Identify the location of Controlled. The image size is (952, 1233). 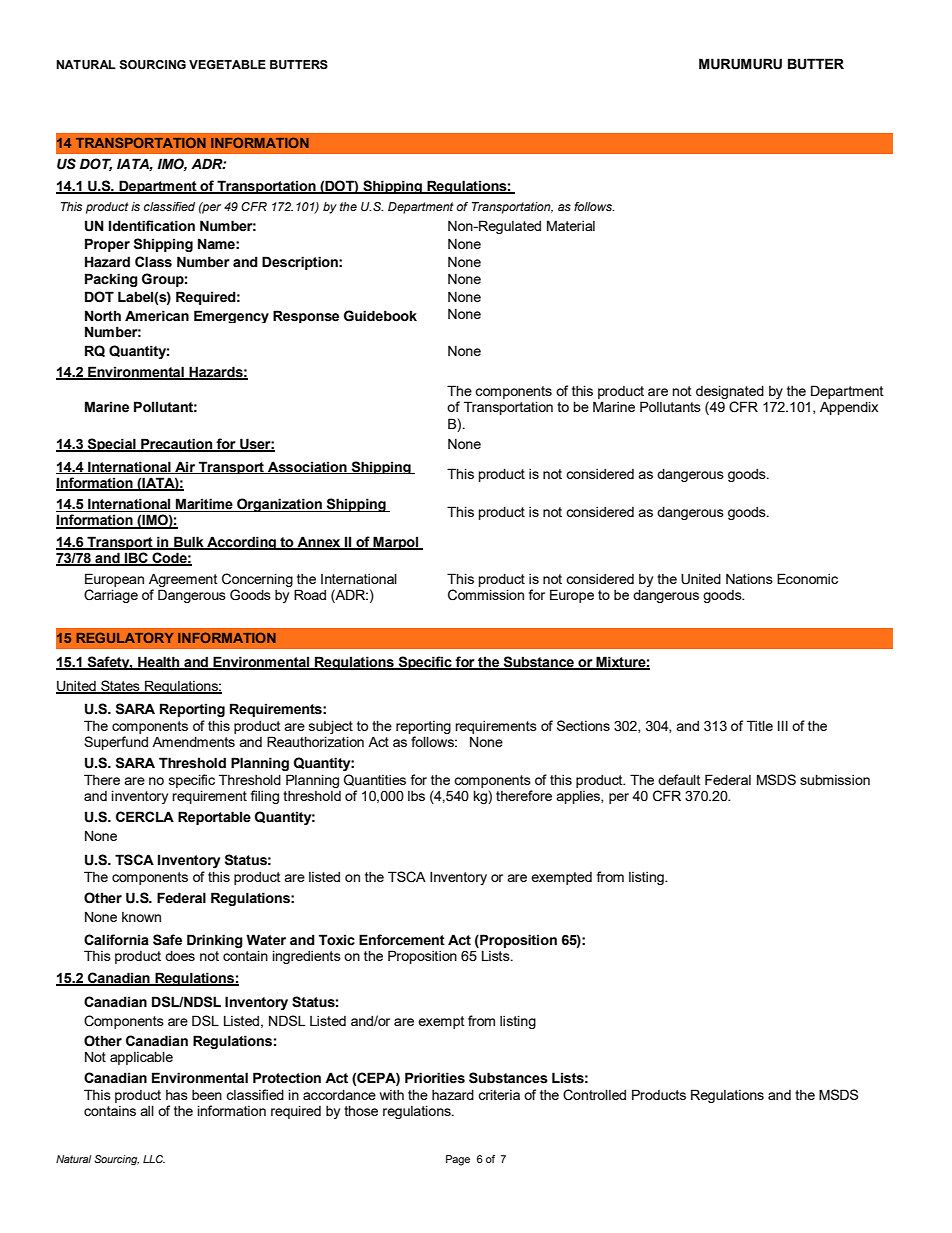
(594, 1095).
